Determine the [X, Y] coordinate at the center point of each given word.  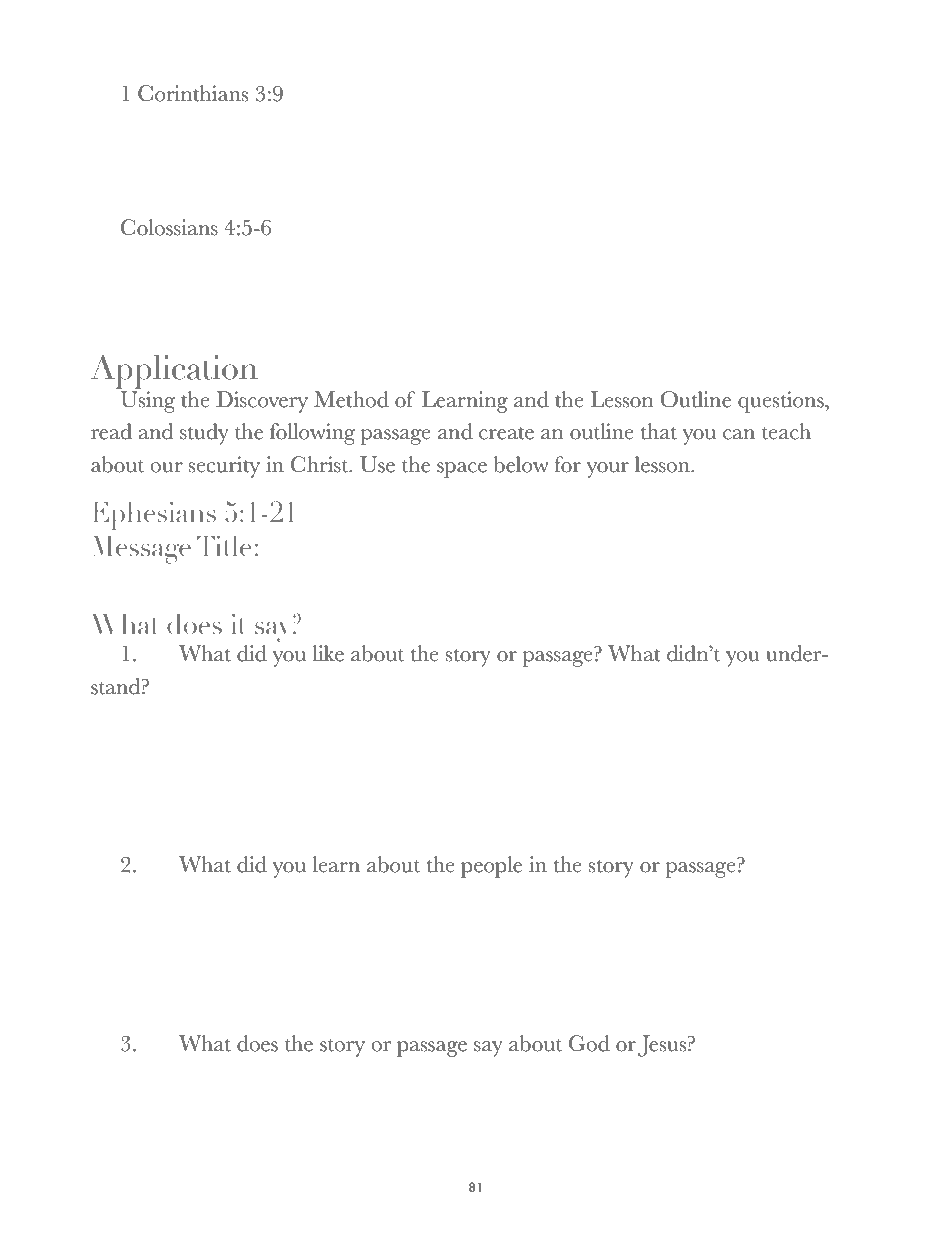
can [739, 434]
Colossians [169, 227]
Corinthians [193, 93]
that [659, 431]
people [491, 867]
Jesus [663, 1046]
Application [174, 372]
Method [351, 399]
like [328, 653]
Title [224, 546]
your [608, 470]
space [462, 470]
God [589, 1043]
